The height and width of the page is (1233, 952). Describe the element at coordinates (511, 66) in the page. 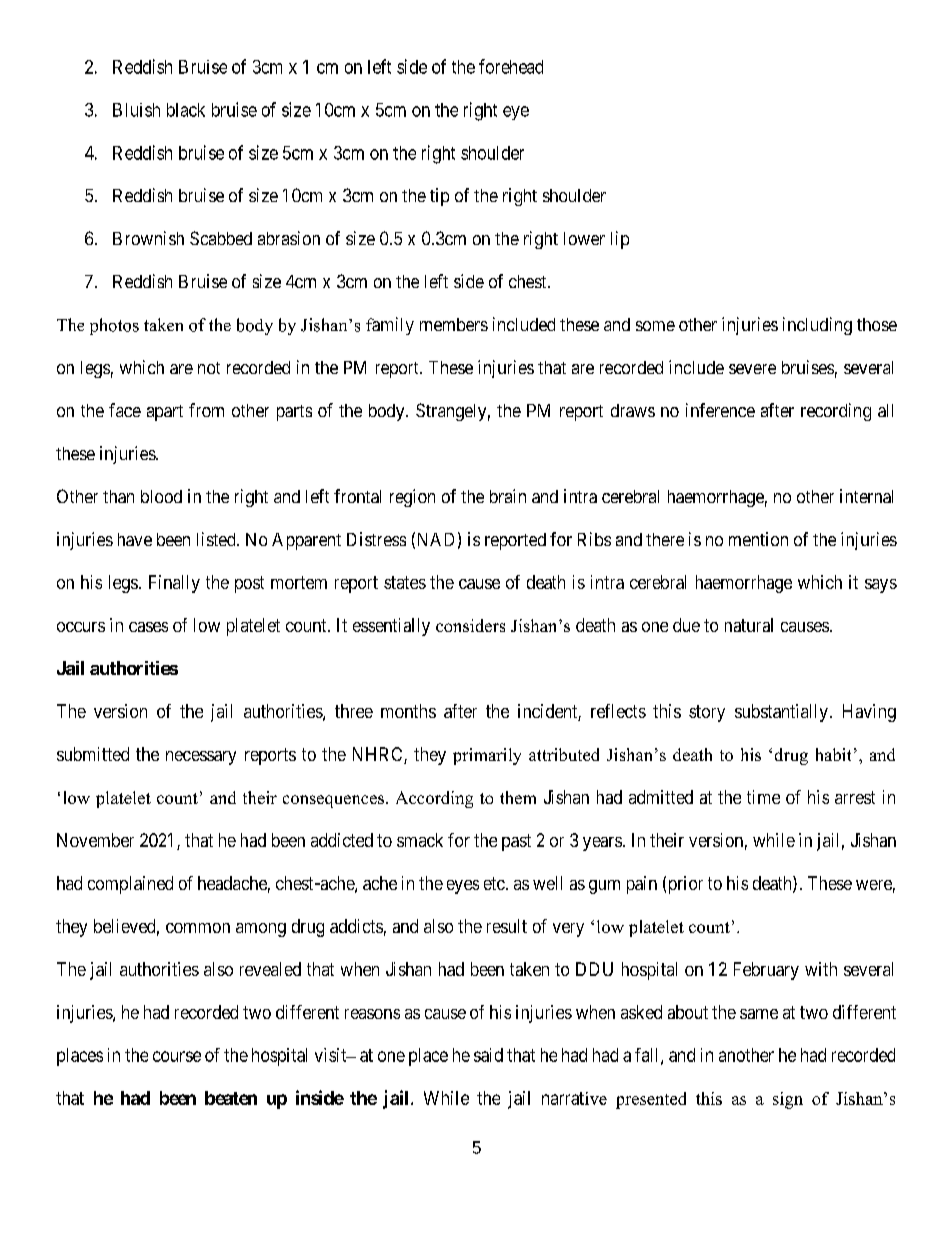

I see `forehead` at that location.
